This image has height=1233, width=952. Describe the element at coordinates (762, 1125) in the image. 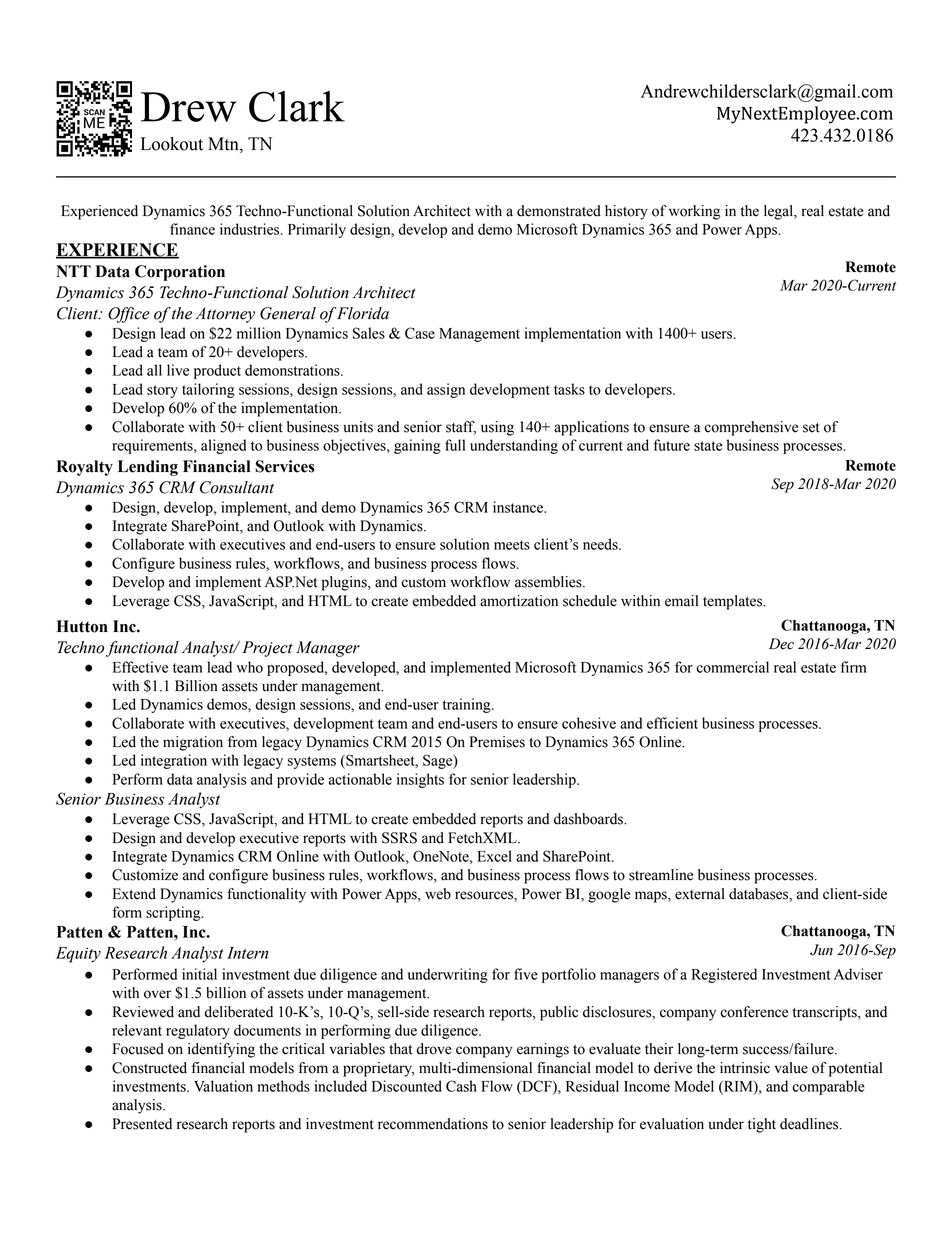

I see `tight` at that location.
